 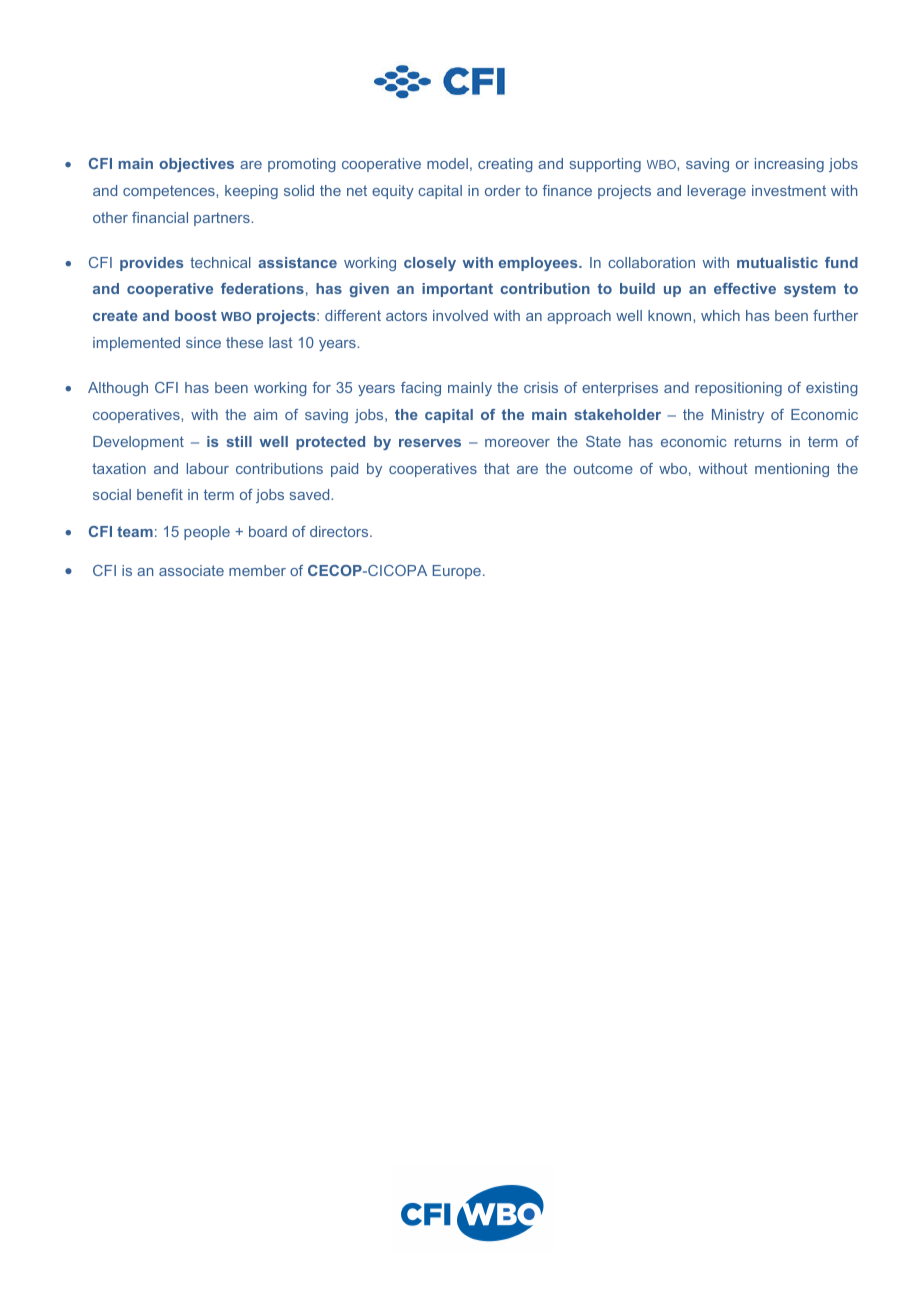 What do you see at coordinates (196, 165) in the document?
I see `objectives` at bounding box center [196, 165].
